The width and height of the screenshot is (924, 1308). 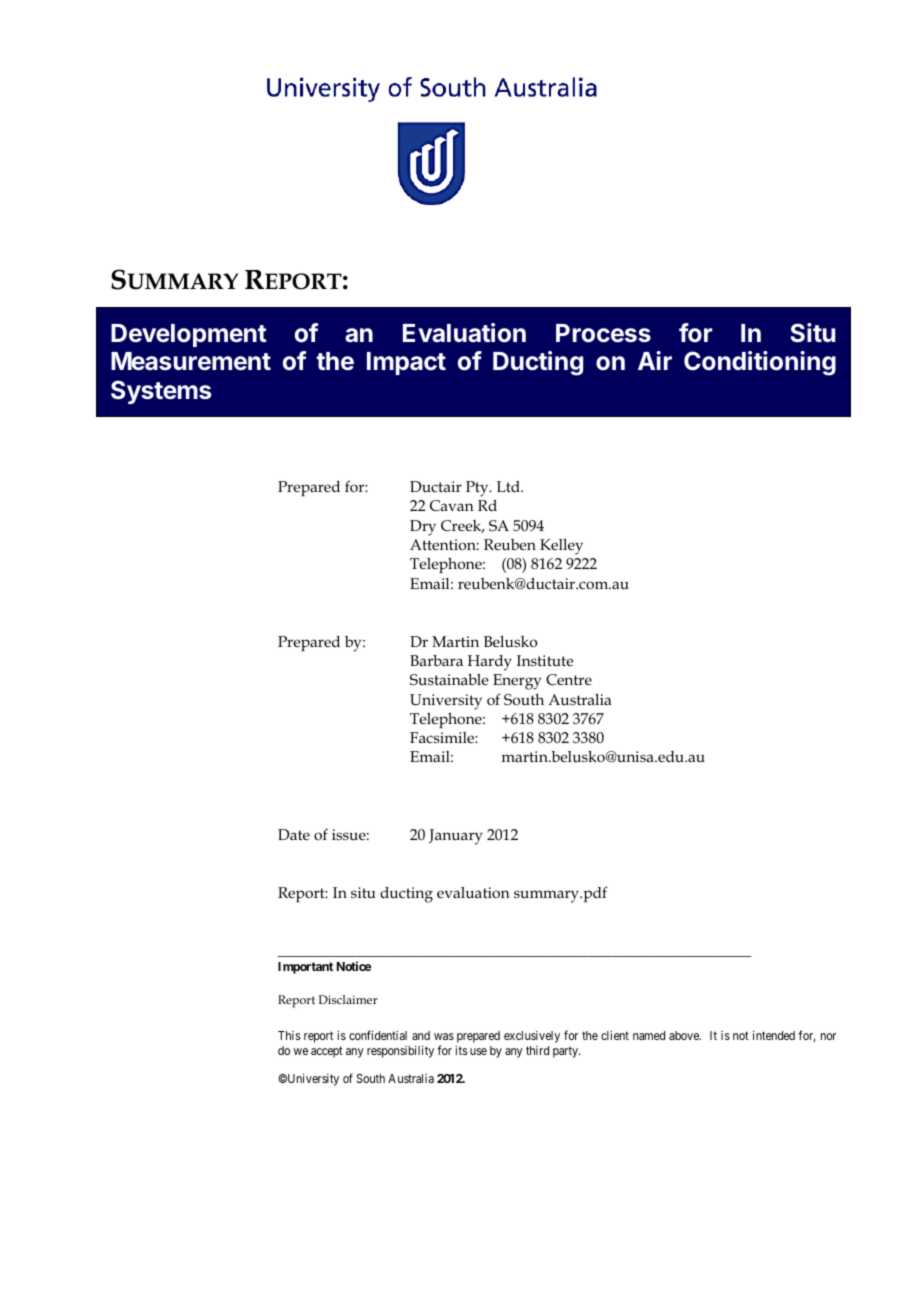 What do you see at coordinates (191, 361) in the screenshot?
I see `Measurement` at bounding box center [191, 361].
